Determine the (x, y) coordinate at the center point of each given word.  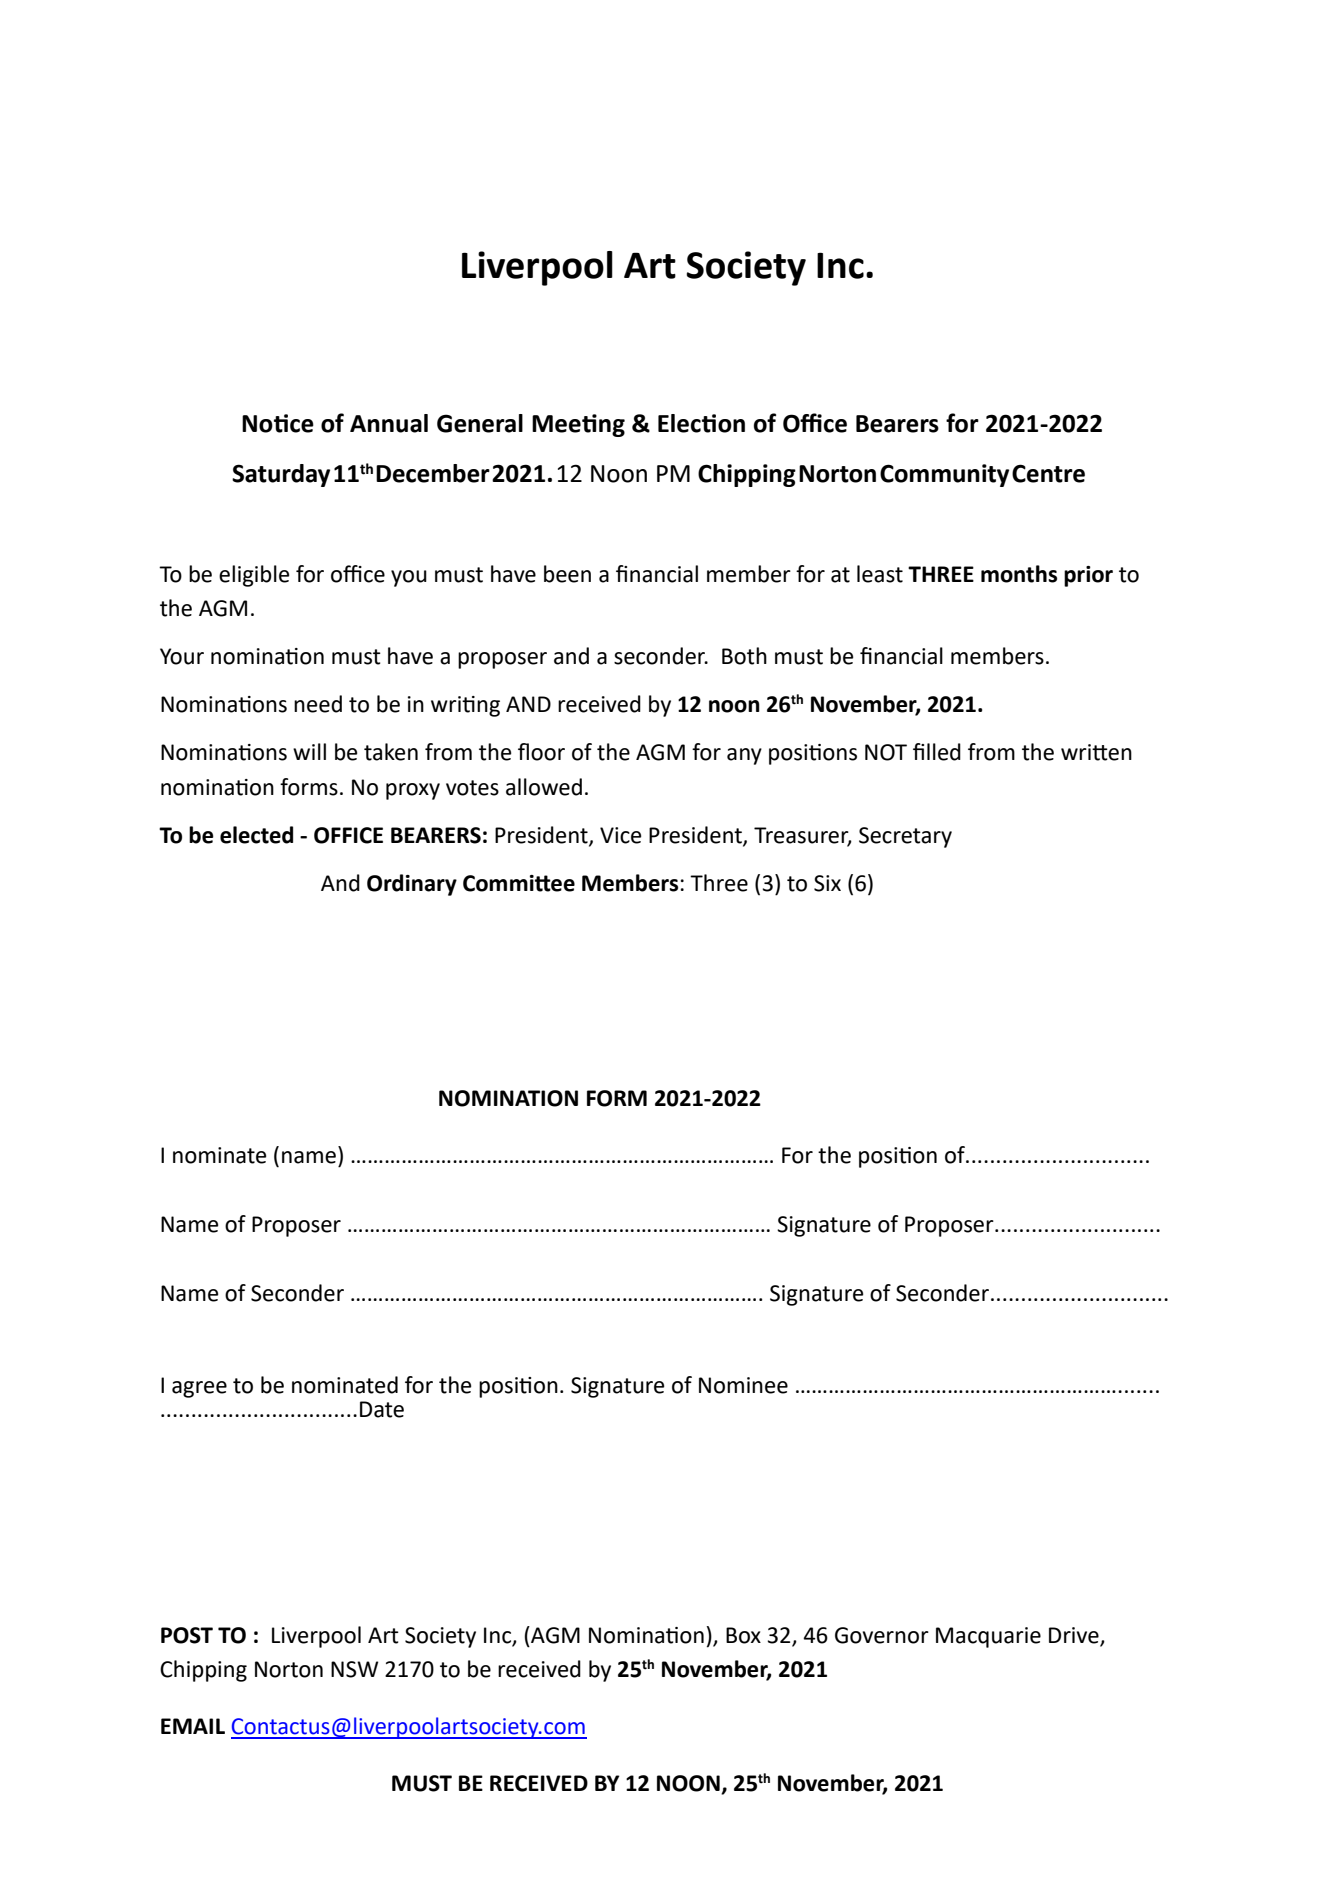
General (480, 423)
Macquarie (988, 1637)
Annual (389, 423)
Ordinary (412, 885)
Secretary (905, 837)
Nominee (743, 1385)
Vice (621, 835)
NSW (354, 1669)
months (1019, 574)
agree (199, 1389)
